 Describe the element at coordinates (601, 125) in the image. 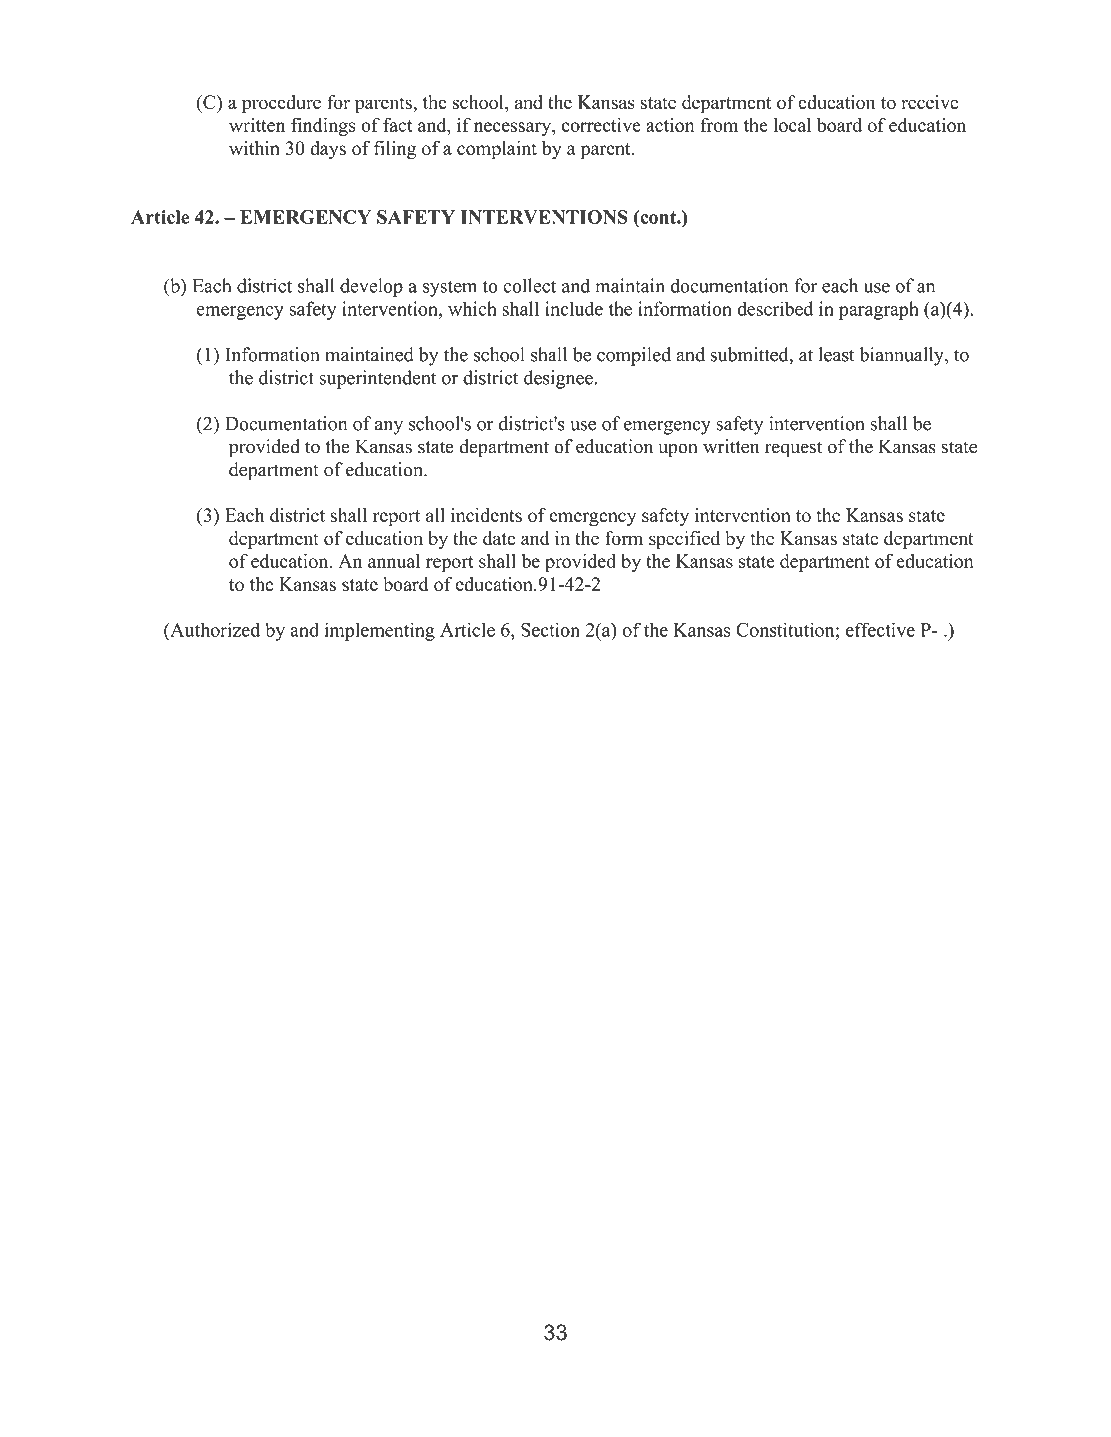

I see `corrective` at that location.
